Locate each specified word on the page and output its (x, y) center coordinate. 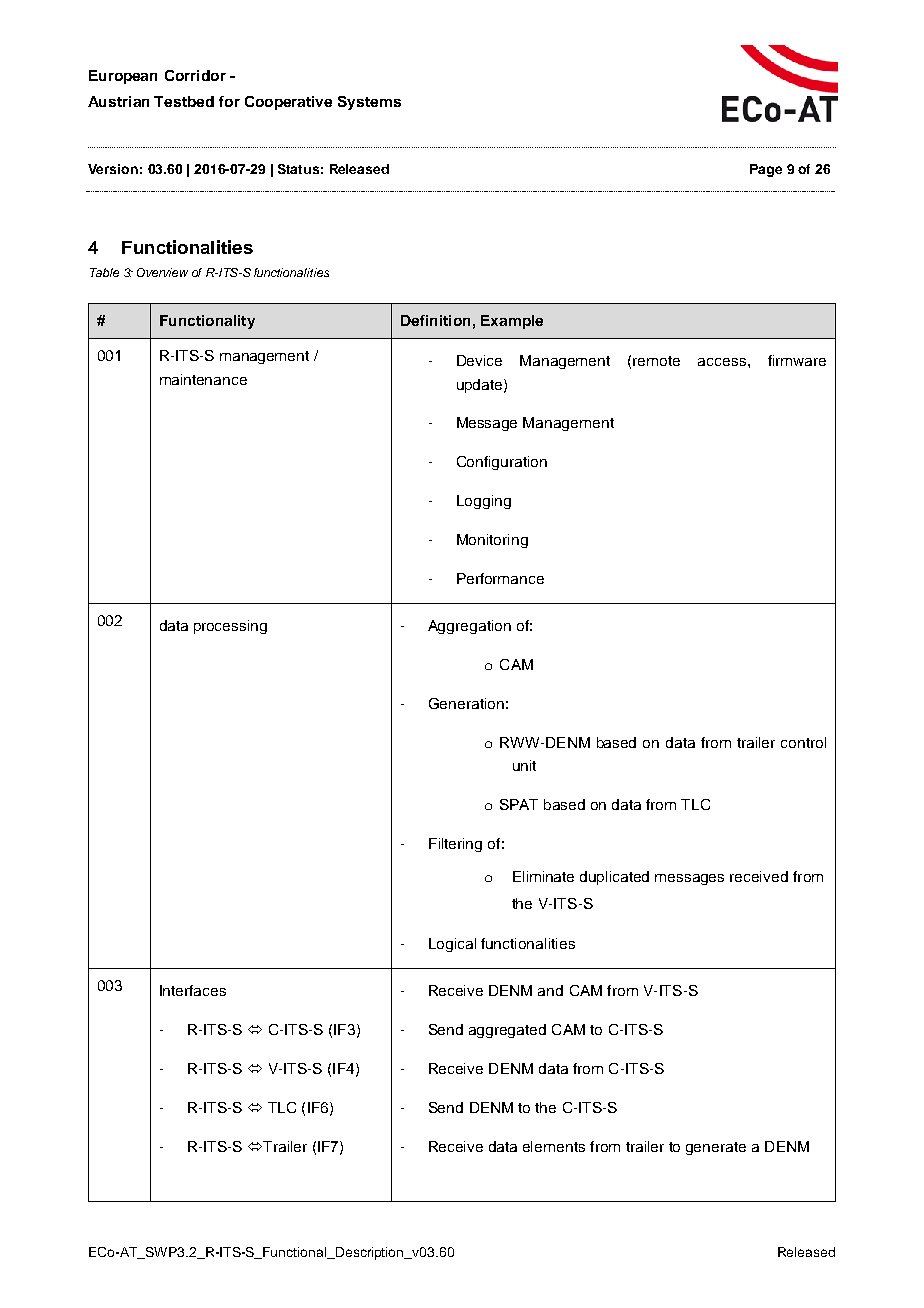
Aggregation (469, 627)
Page (766, 170)
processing (230, 627)
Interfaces (193, 990)
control (803, 742)
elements (554, 1146)
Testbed (184, 101)
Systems (369, 103)
